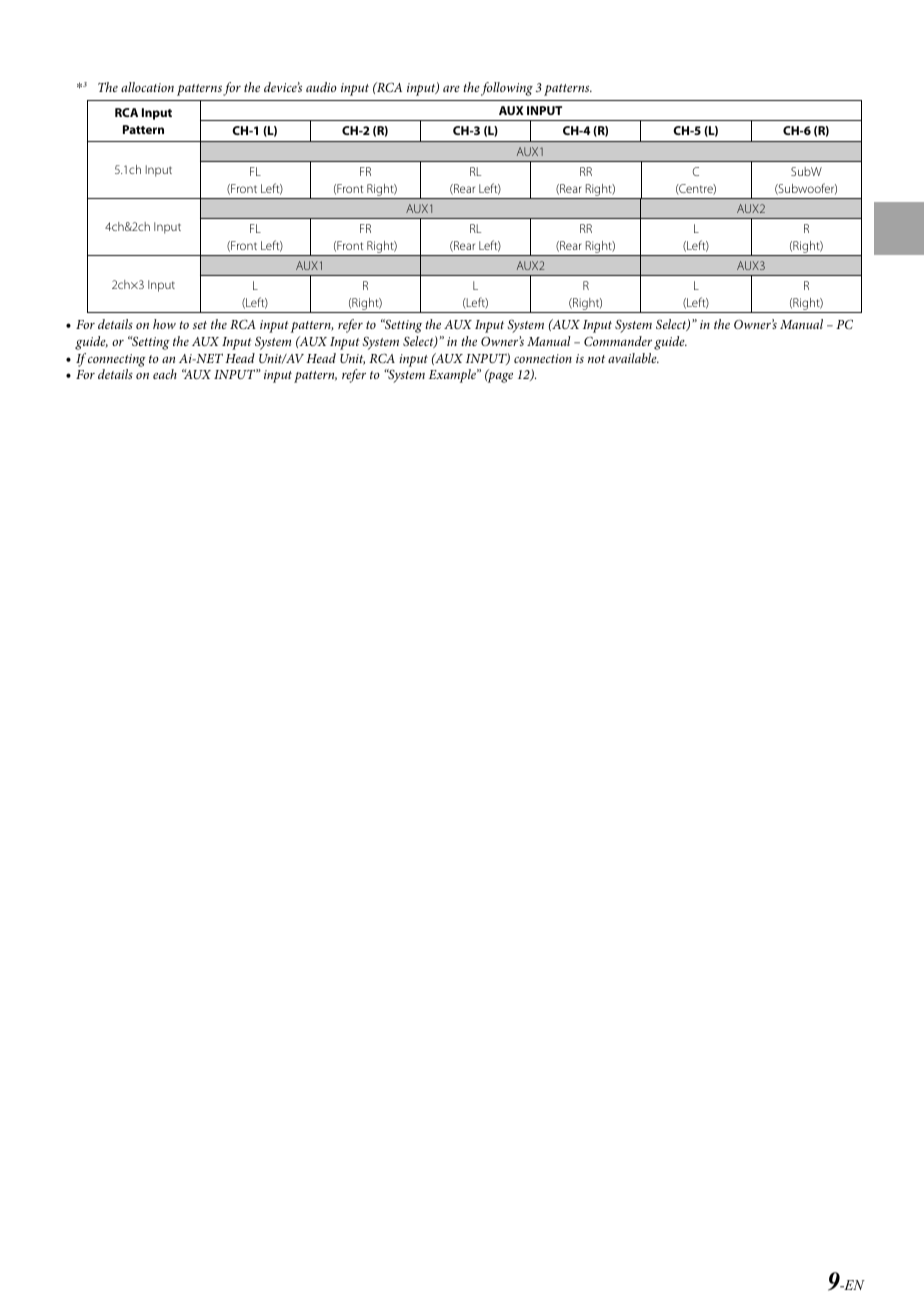  Describe the element at coordinates (596, 359) in the image. I see `not` at that location.
